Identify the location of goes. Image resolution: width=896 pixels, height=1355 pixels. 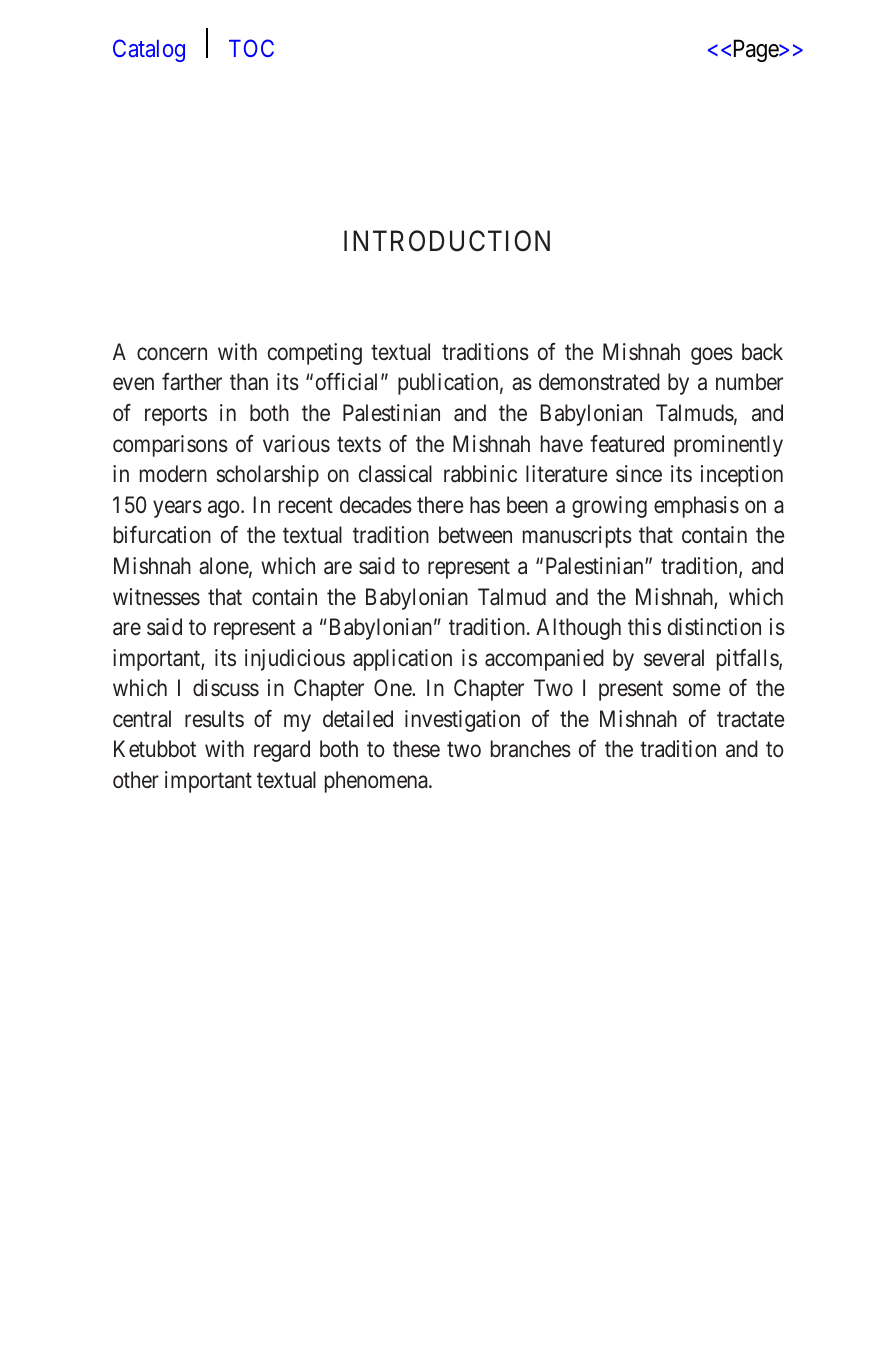
(712, 356).
